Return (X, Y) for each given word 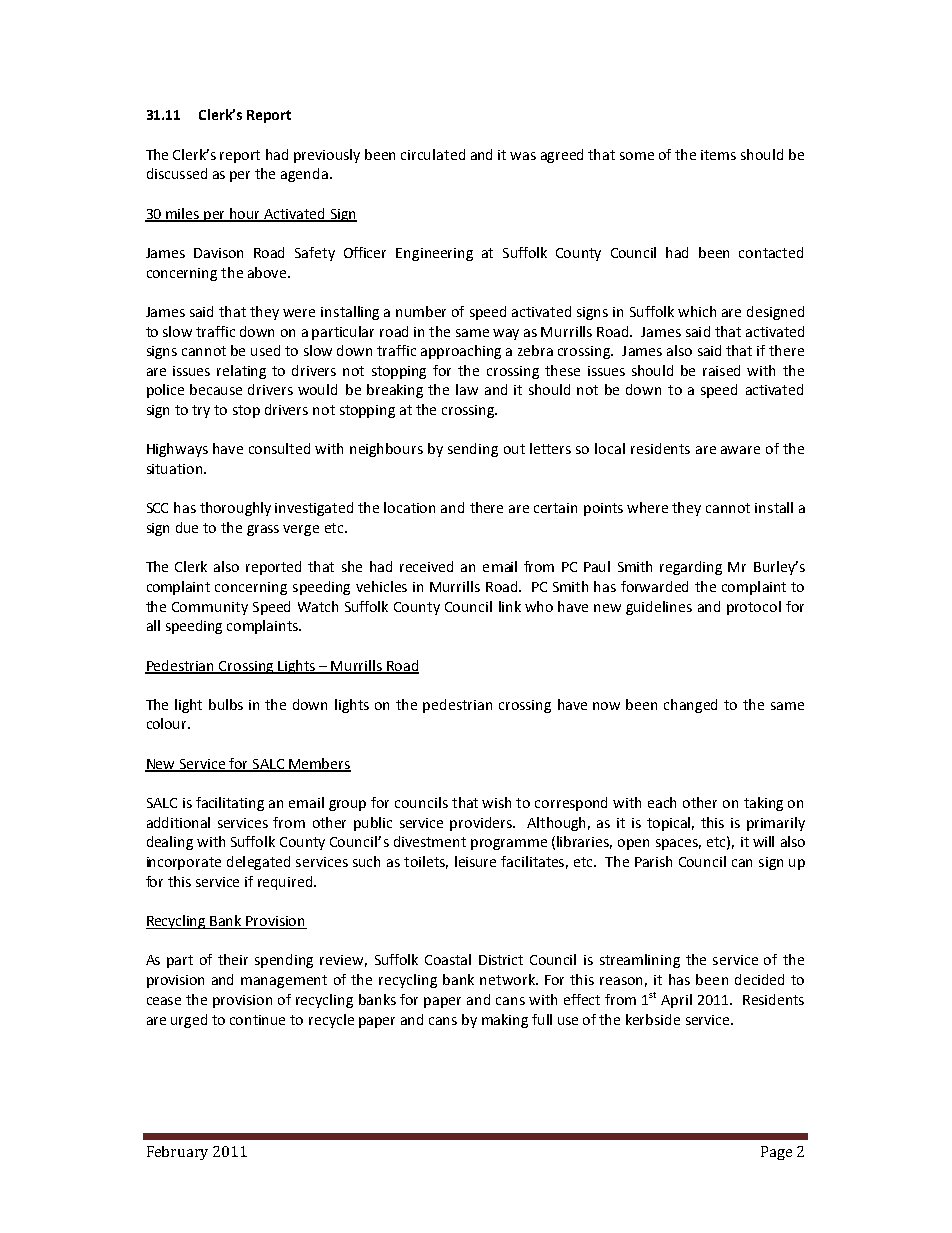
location (409, 507)
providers (482, 824)
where (647, 507)
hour (245, 215)
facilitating (230, 804)
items (718, 155)
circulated (433, 154)
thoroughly (235, 509)
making (505, 1021)
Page (776, 1153)
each (662, 802)
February (177, 1153)
